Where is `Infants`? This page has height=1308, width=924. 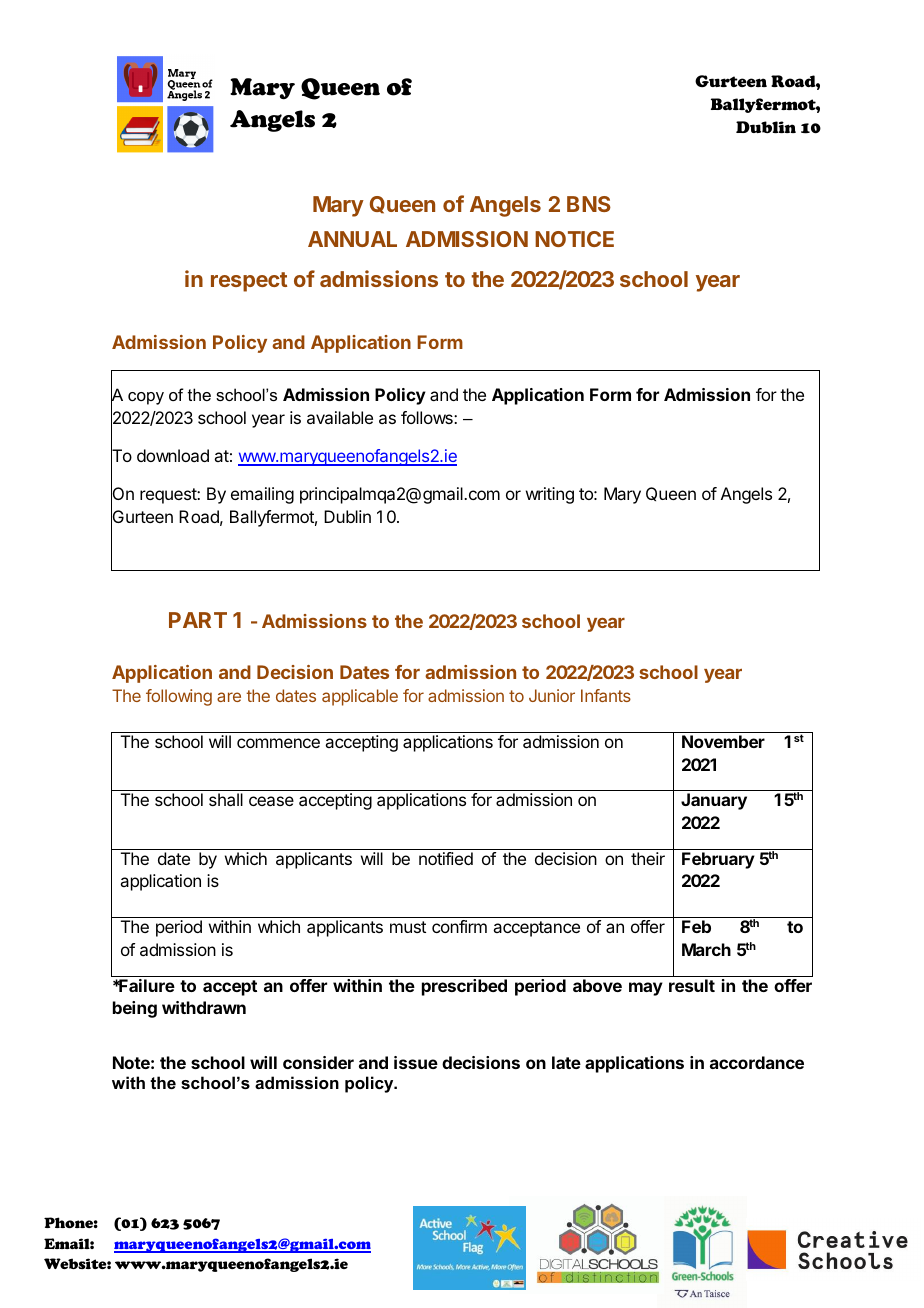 Infants is located at coordinates (606, 695).
